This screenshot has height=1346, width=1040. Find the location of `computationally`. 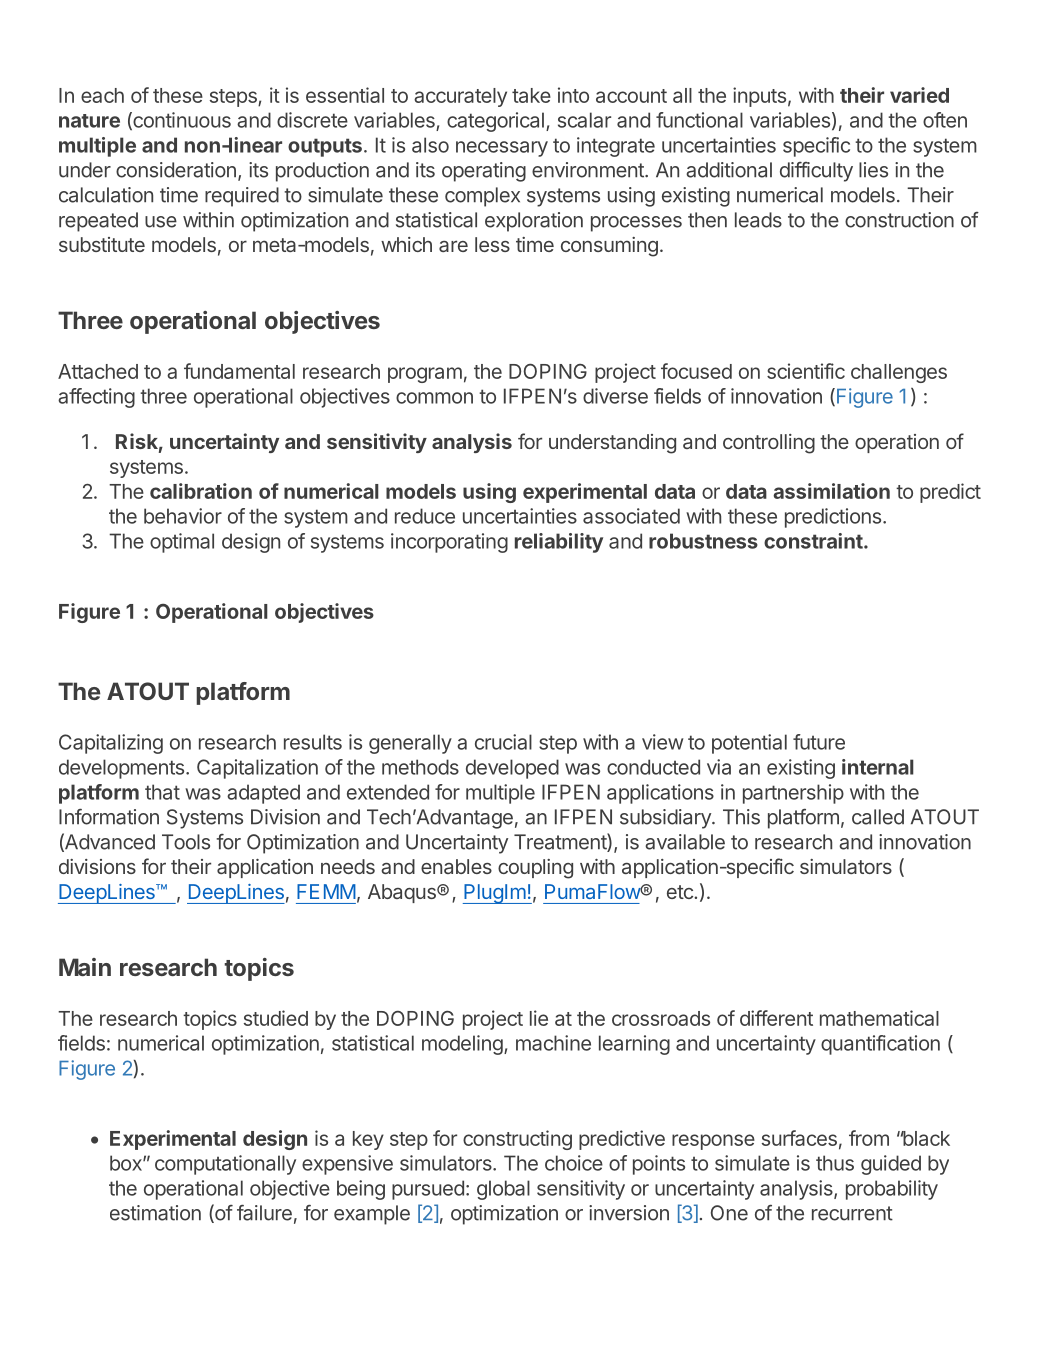

computationally is located at coordinates (225, 1165).
